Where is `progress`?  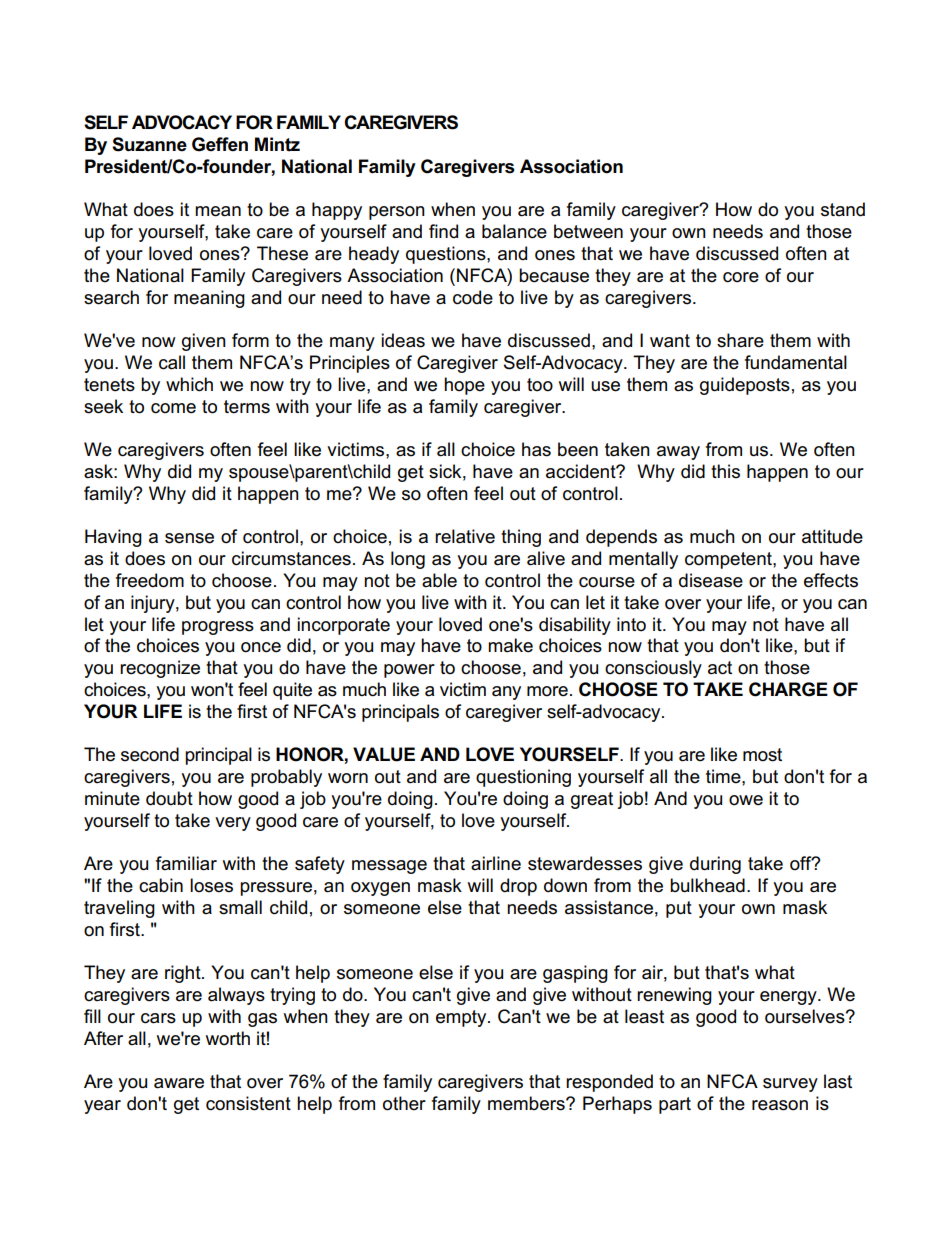
progress is located at coordinates (218, 628).
